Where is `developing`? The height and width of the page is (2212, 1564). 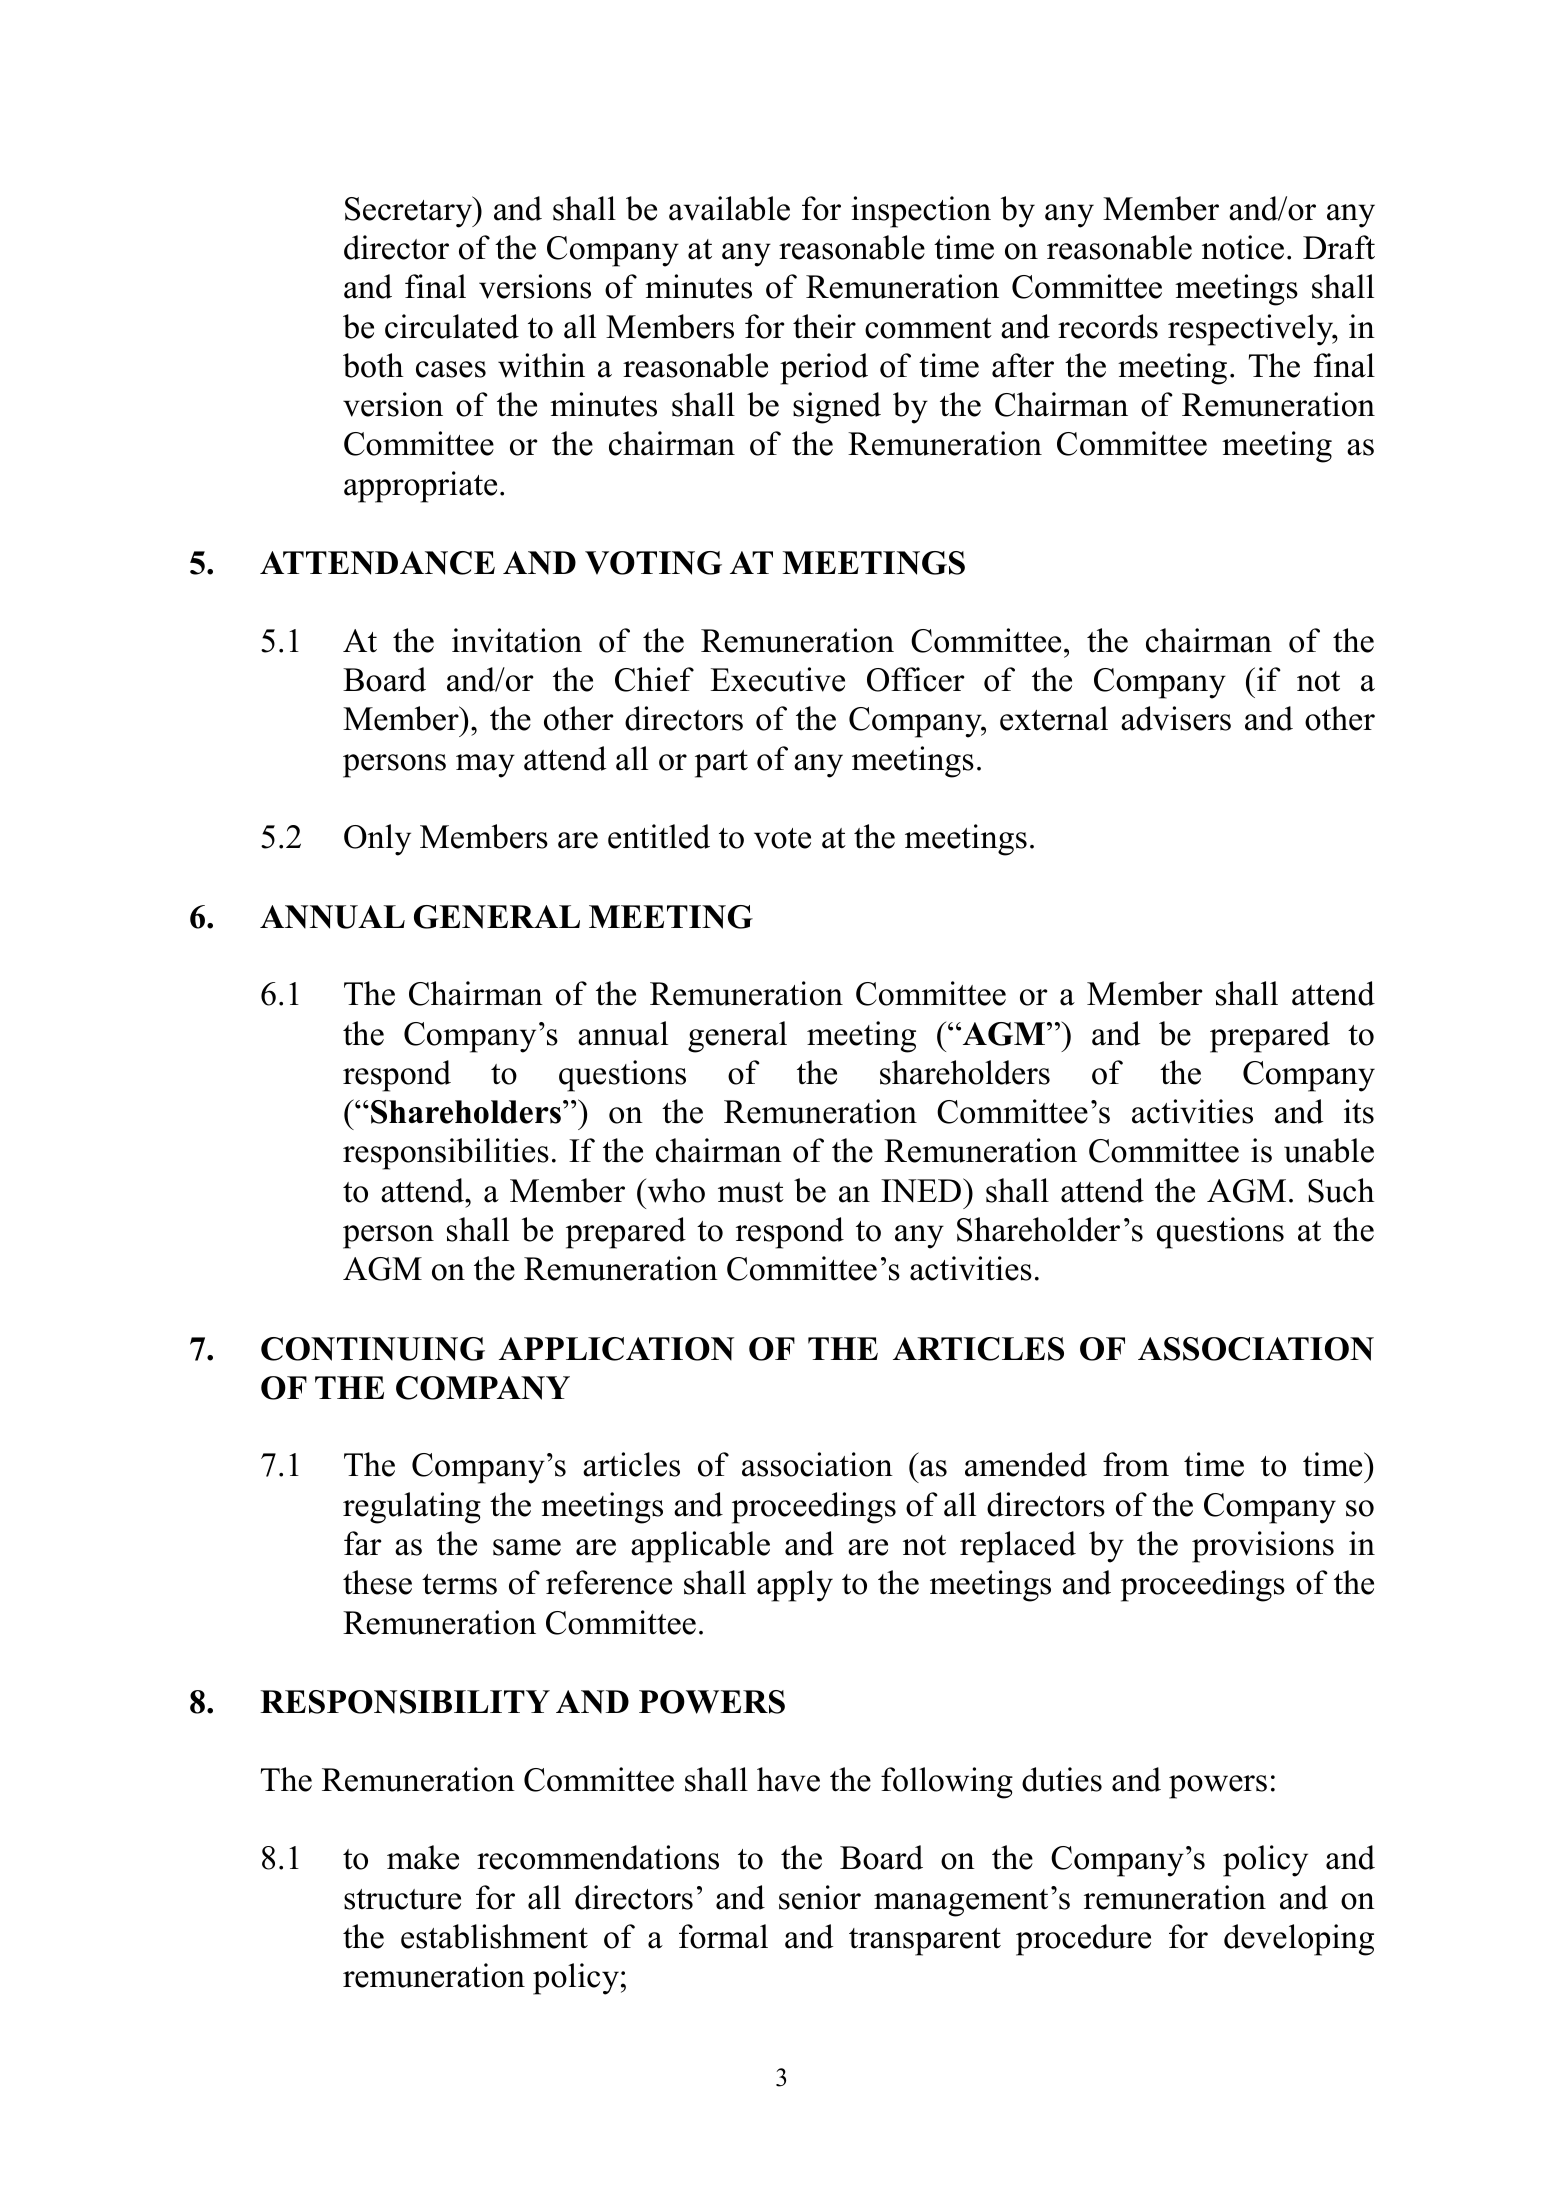 developing is located at coordinates (1299, 1940).
